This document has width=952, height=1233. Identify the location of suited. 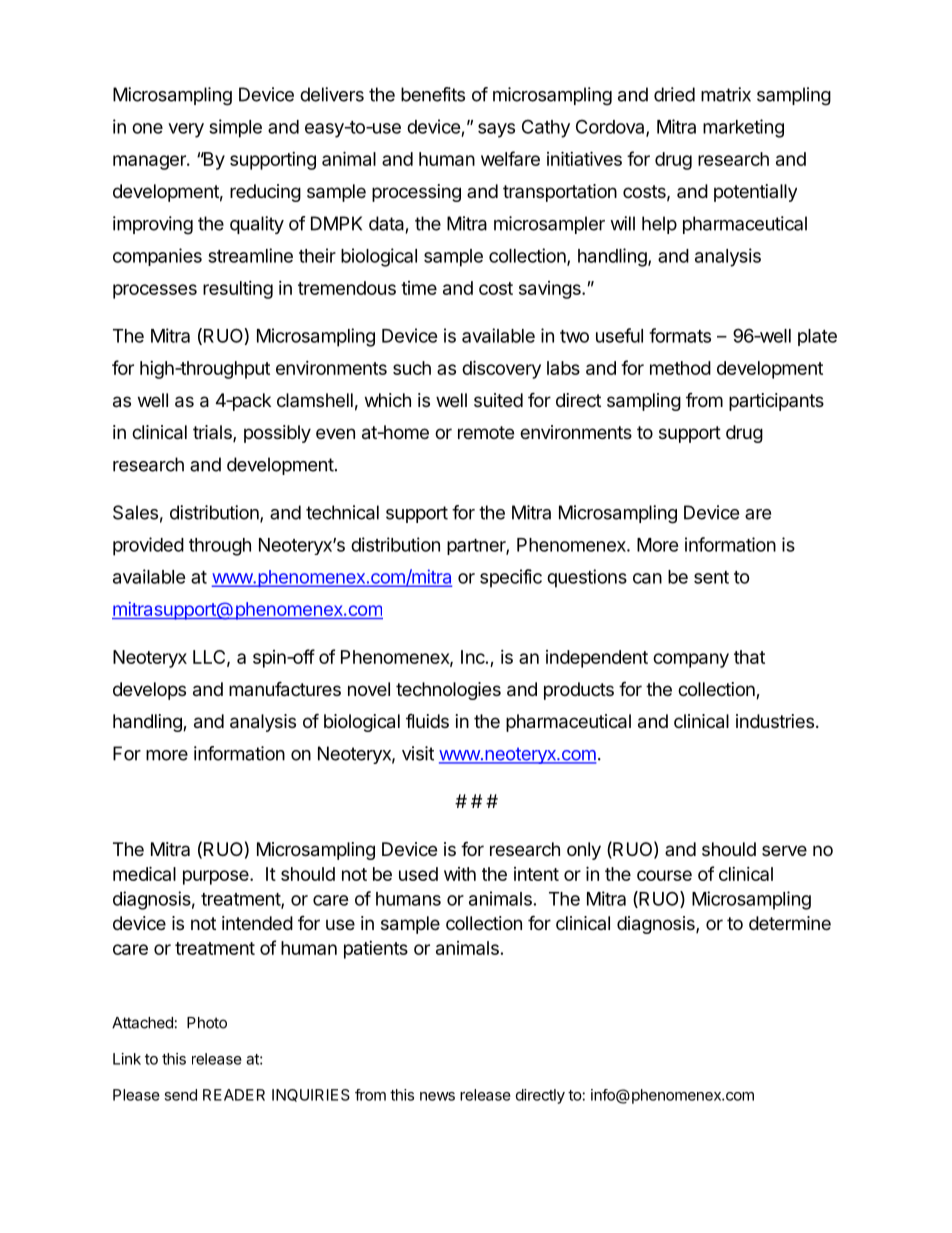
(498, 400).
